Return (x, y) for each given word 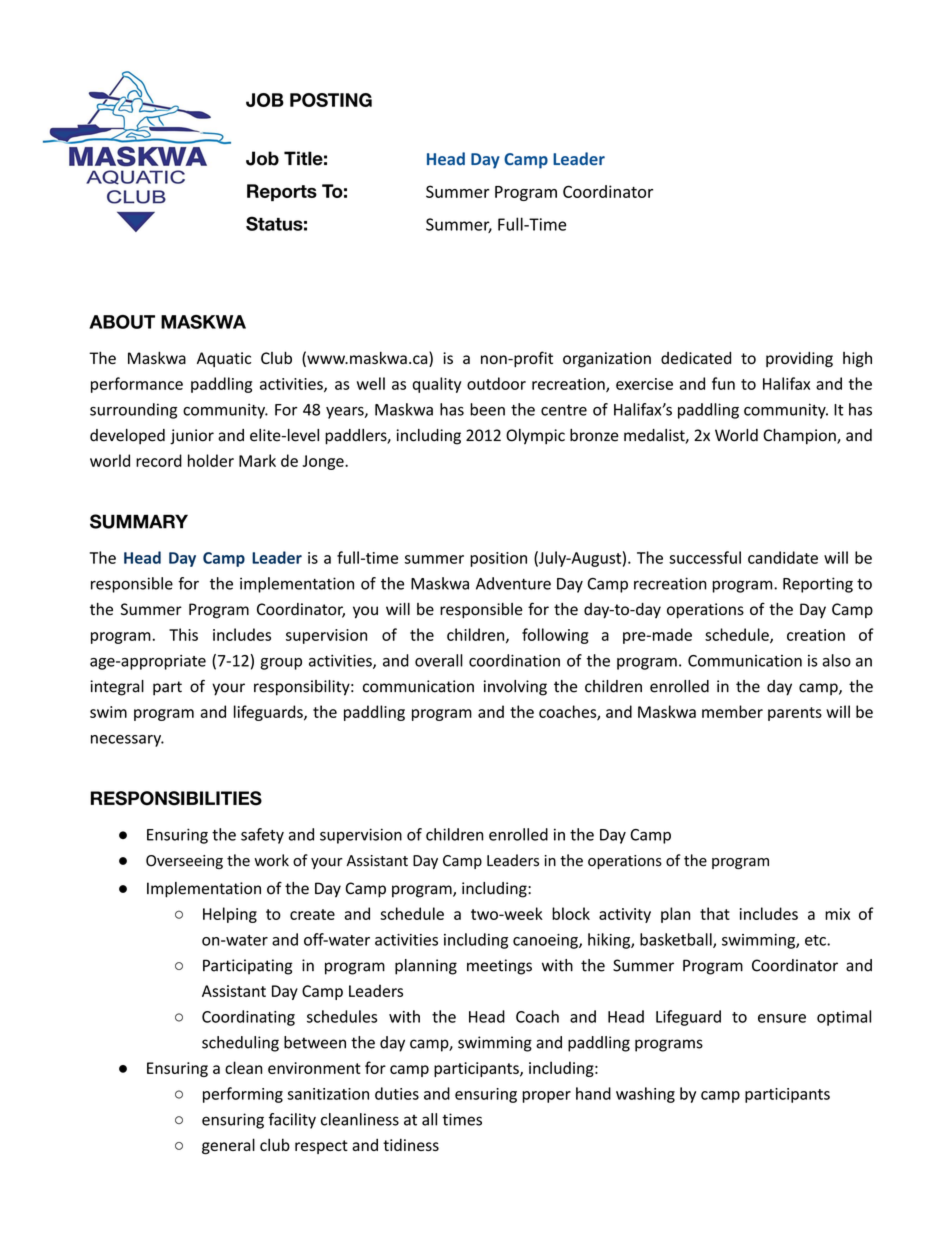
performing (243, 1095)
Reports (282, 192)
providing (799, 360)
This (183, 634)
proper (546, 1097)
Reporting (818, 585)
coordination (514, 660)
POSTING (331, 100)
